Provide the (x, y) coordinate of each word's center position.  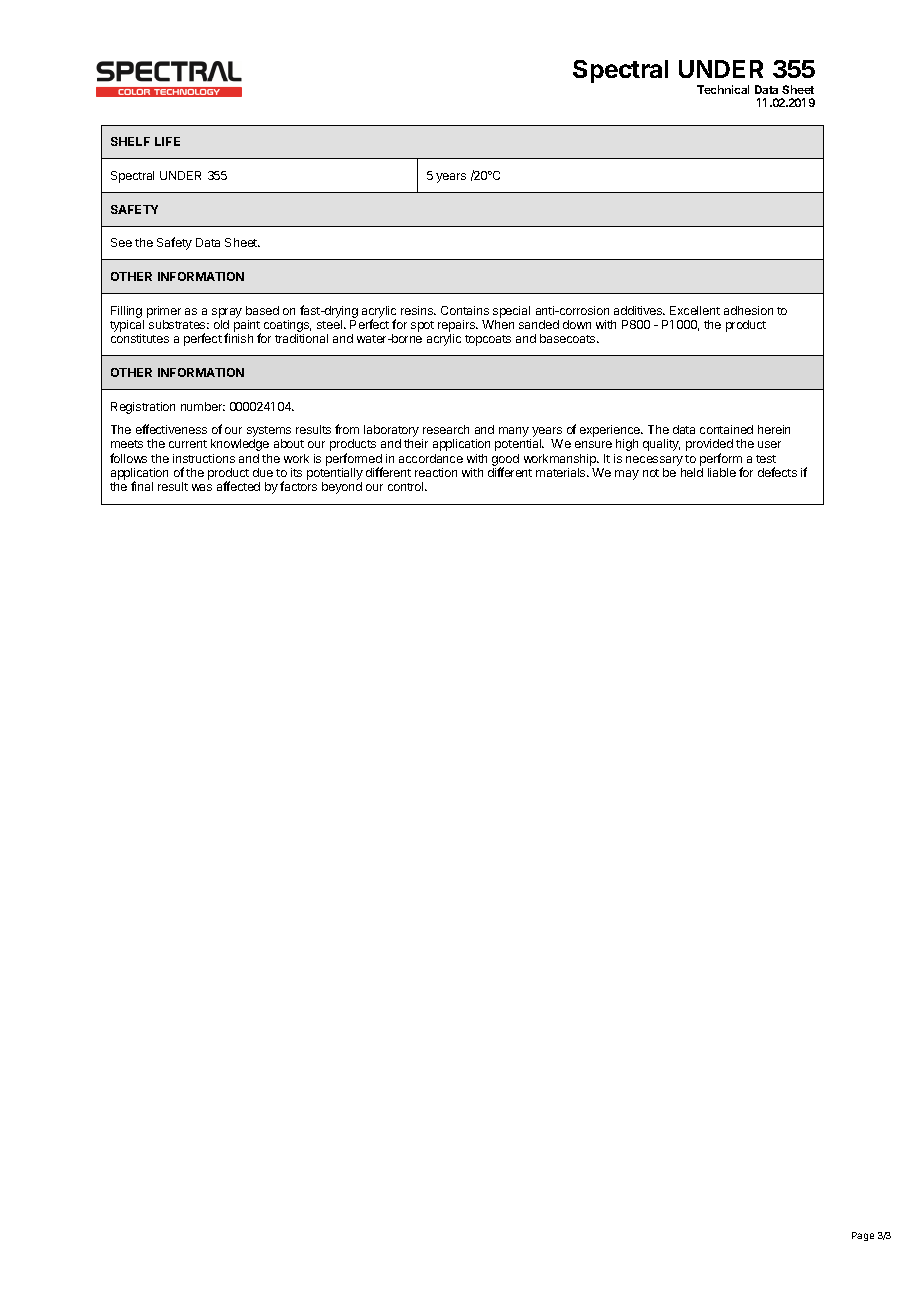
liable (722, 472)
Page (863, 1236)
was (202, 487)
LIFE (167, 141)
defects (777, 472)
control (407, 486)
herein (774, 429)
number (203, 406)
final (142, 486)
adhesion (748, 310)
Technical (723, 89)
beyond (342, 488)
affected (238, 486)
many (515, 433)
